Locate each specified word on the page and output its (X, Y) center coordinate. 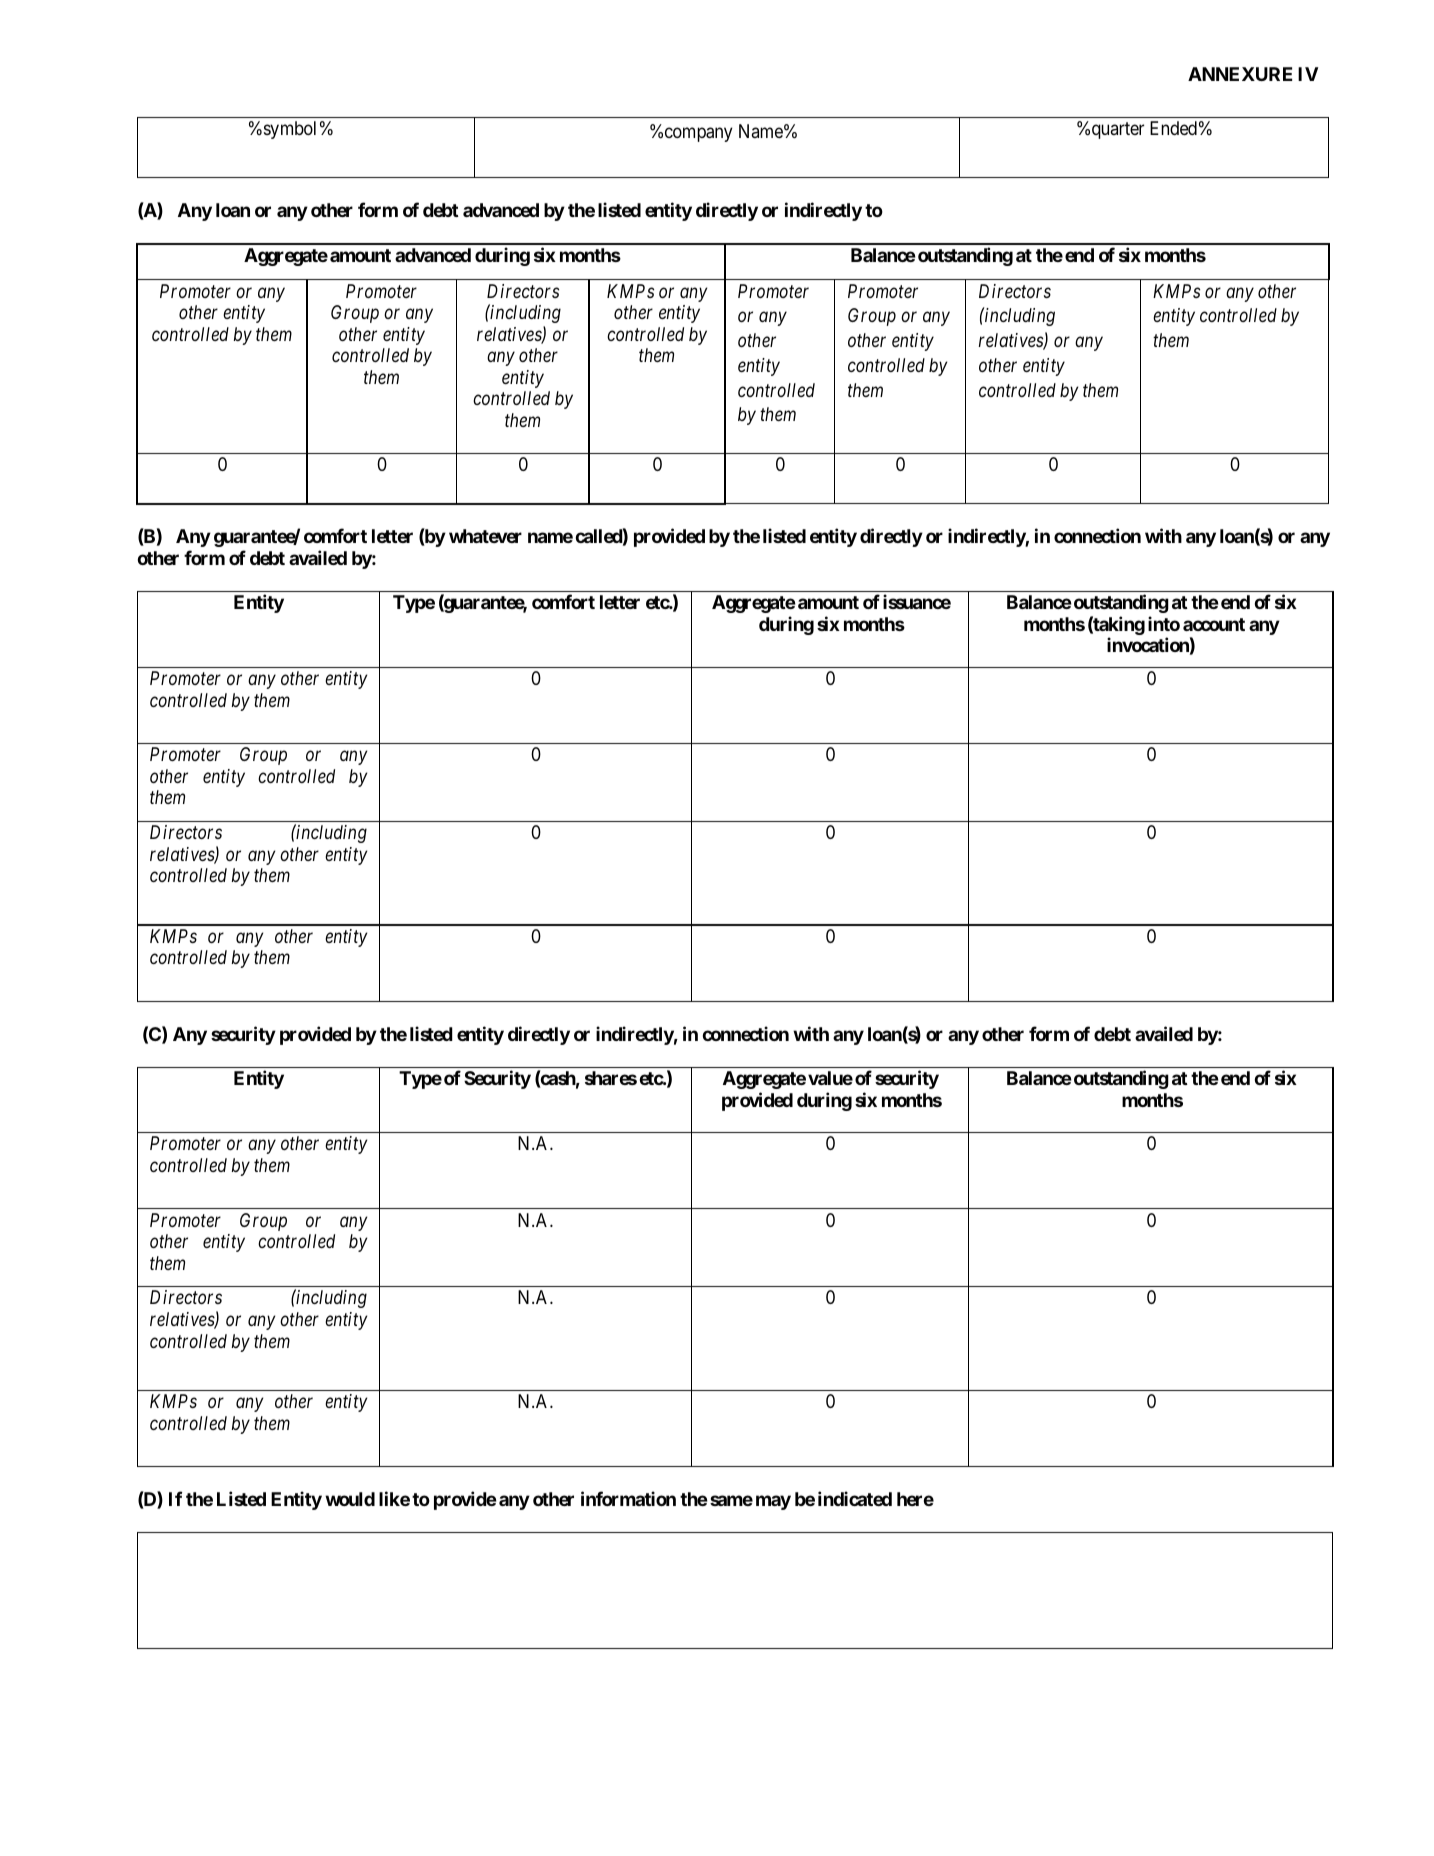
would (350, 1499)
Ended (1173, 128)
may (773, 1502)
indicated (855, 1498)
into (1164, 623)
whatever (485, 536)
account (1214, 624)
